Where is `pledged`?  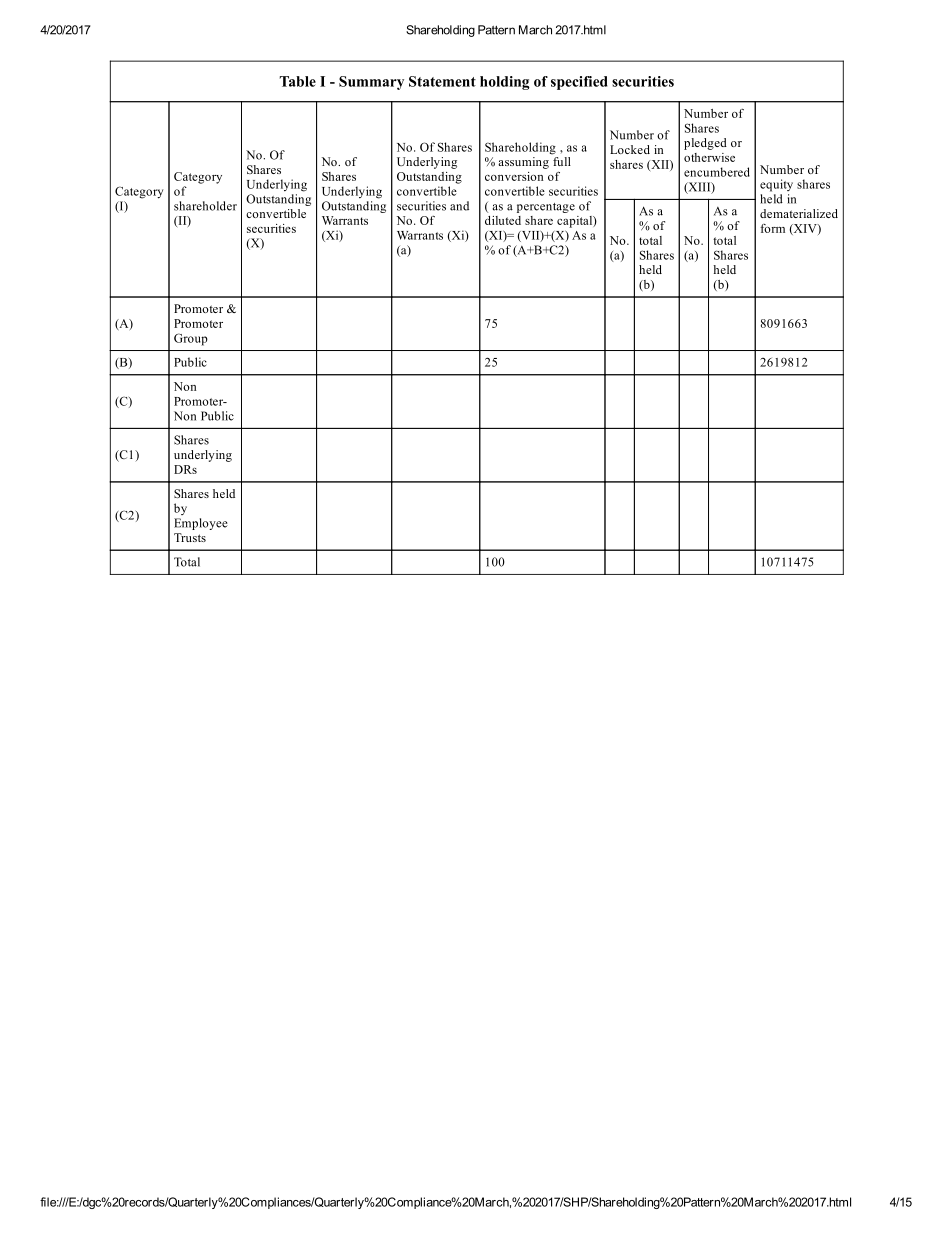 pledged is located at coordinates (705, 144).
